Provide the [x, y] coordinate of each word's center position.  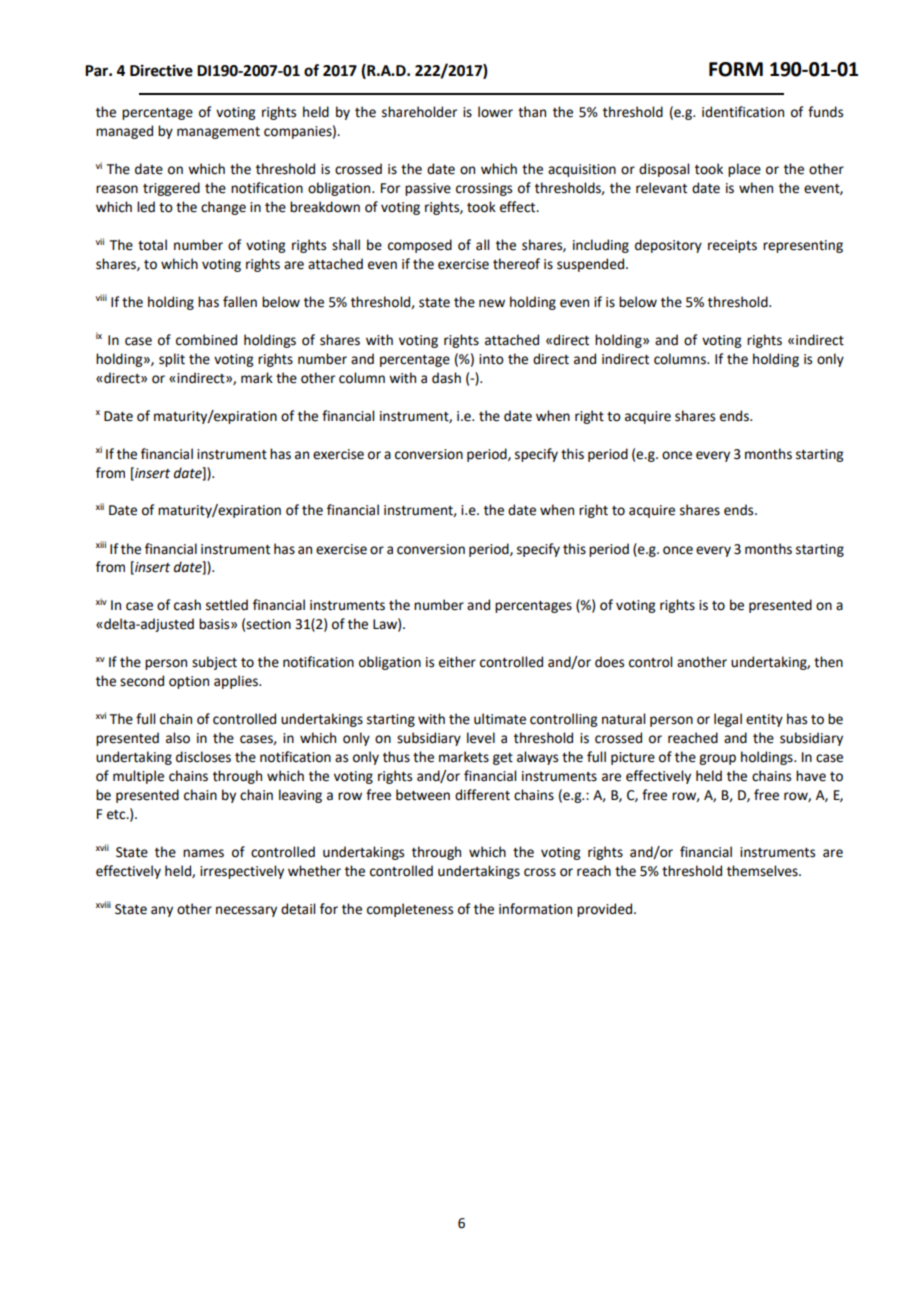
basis [215, 624]
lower [495, 112]
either [457, 662]
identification [743, 112]
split [172, 360]
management [218, 133]
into [491, 359]
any [162, 911]
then [828, 662]
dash [446, 378]
